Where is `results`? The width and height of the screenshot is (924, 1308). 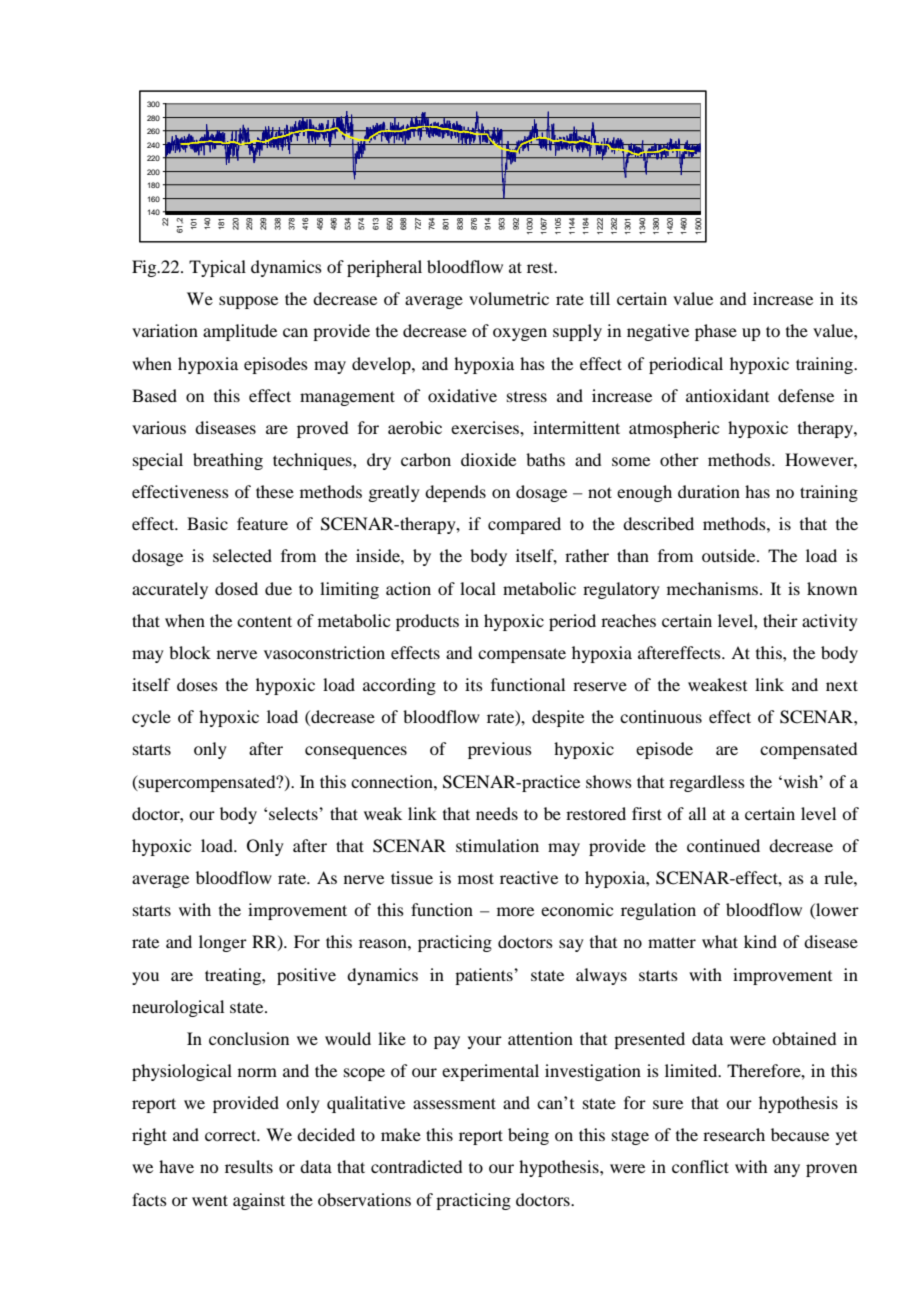 results is located at coordinates (249, 1166).
